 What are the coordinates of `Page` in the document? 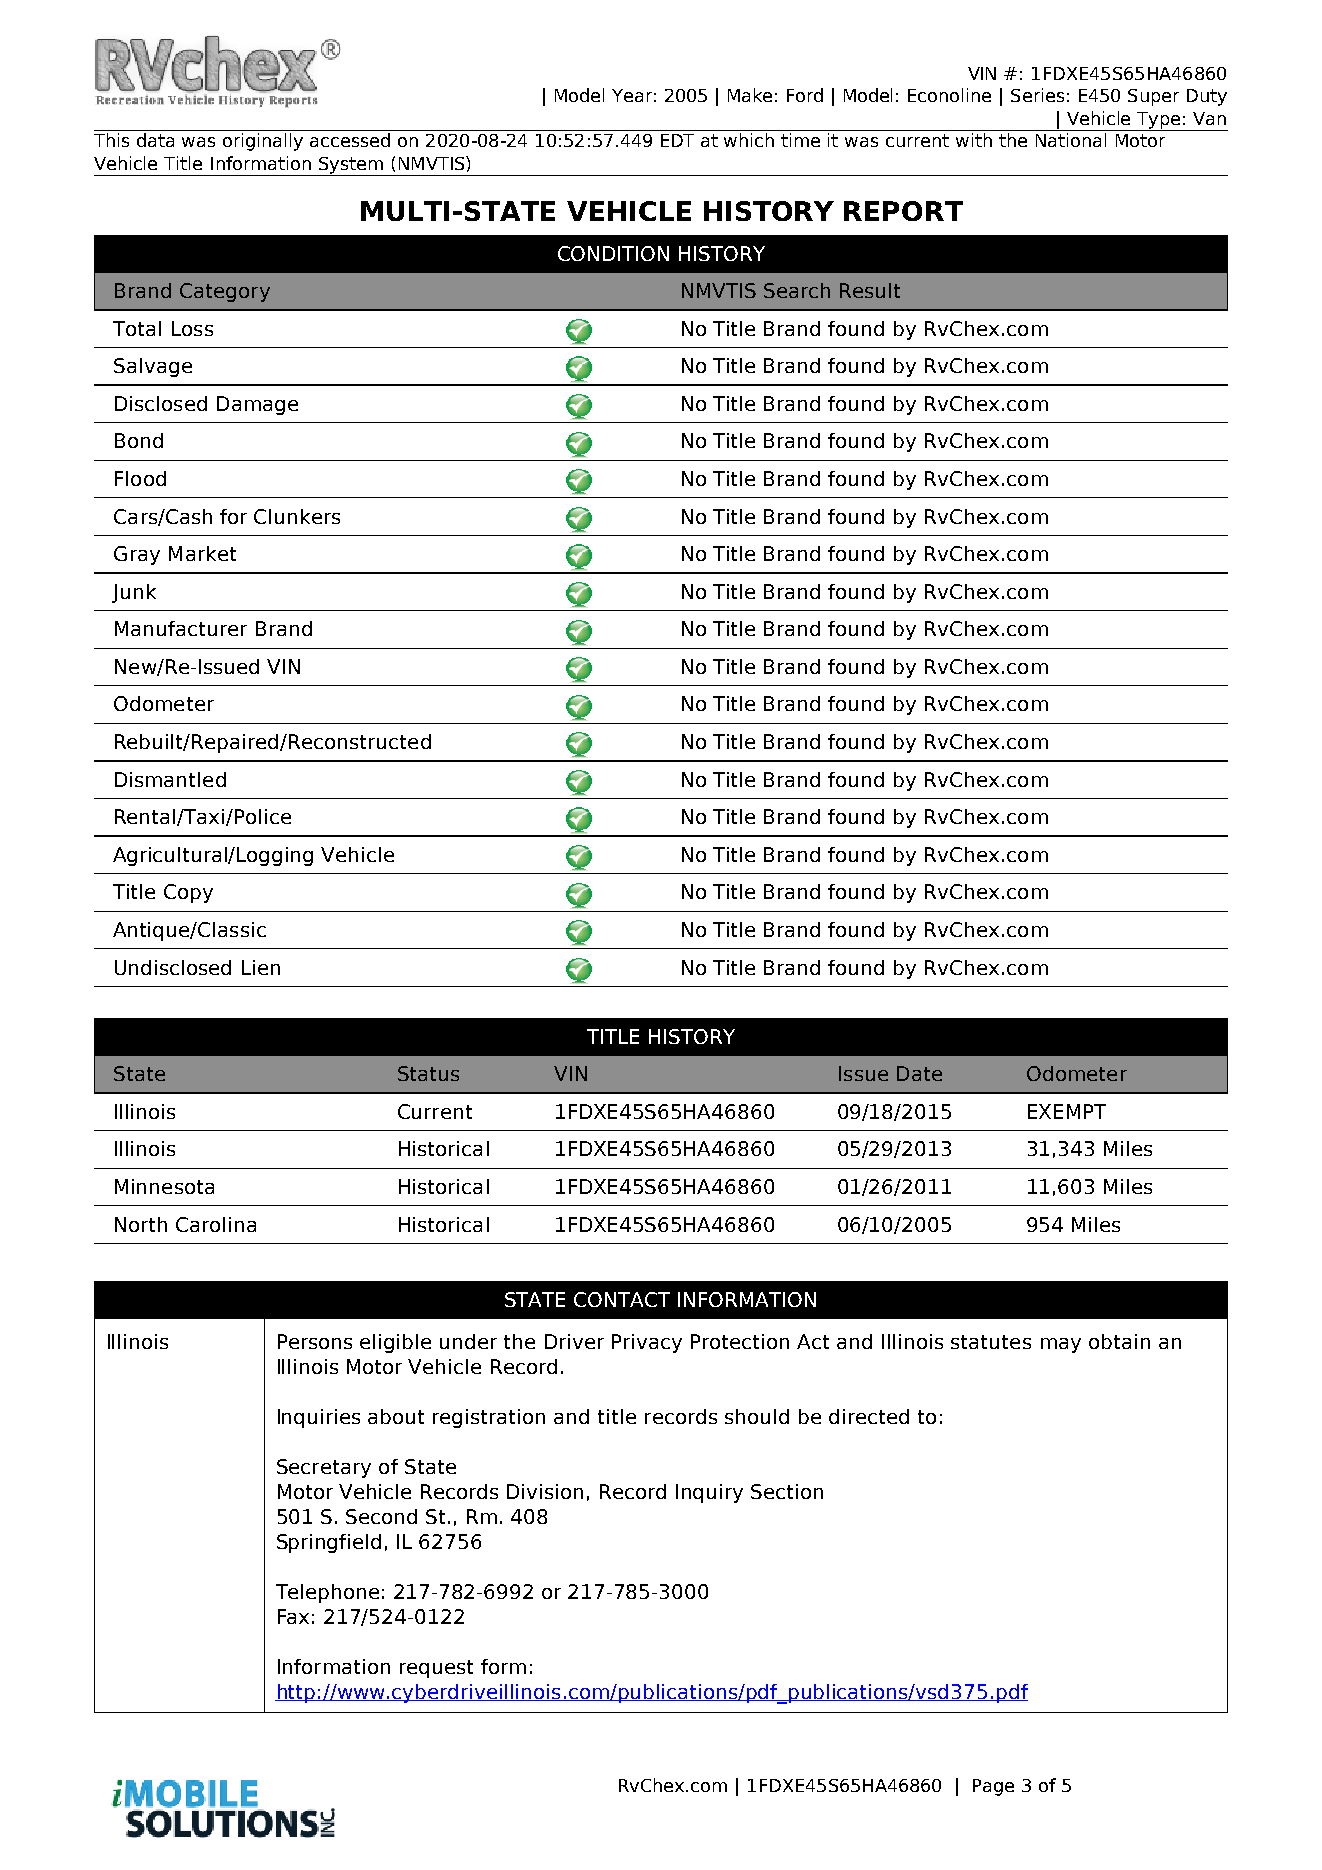 It's located at (993, 1787).
